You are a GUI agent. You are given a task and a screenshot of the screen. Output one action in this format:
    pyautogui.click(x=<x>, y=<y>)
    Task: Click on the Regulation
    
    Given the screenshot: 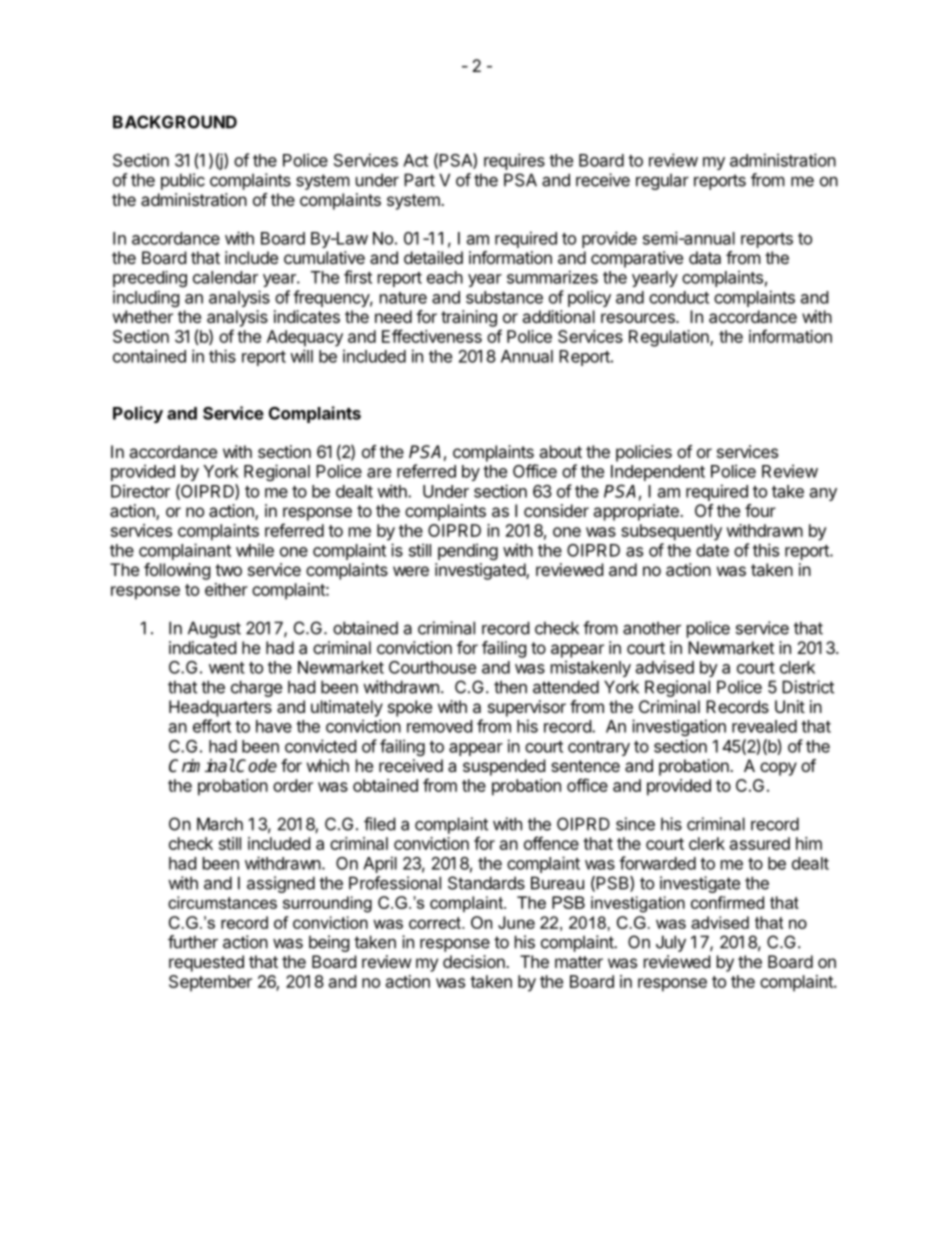 What is the action you would take?
    pyautogui.click(x=670, y=338)
